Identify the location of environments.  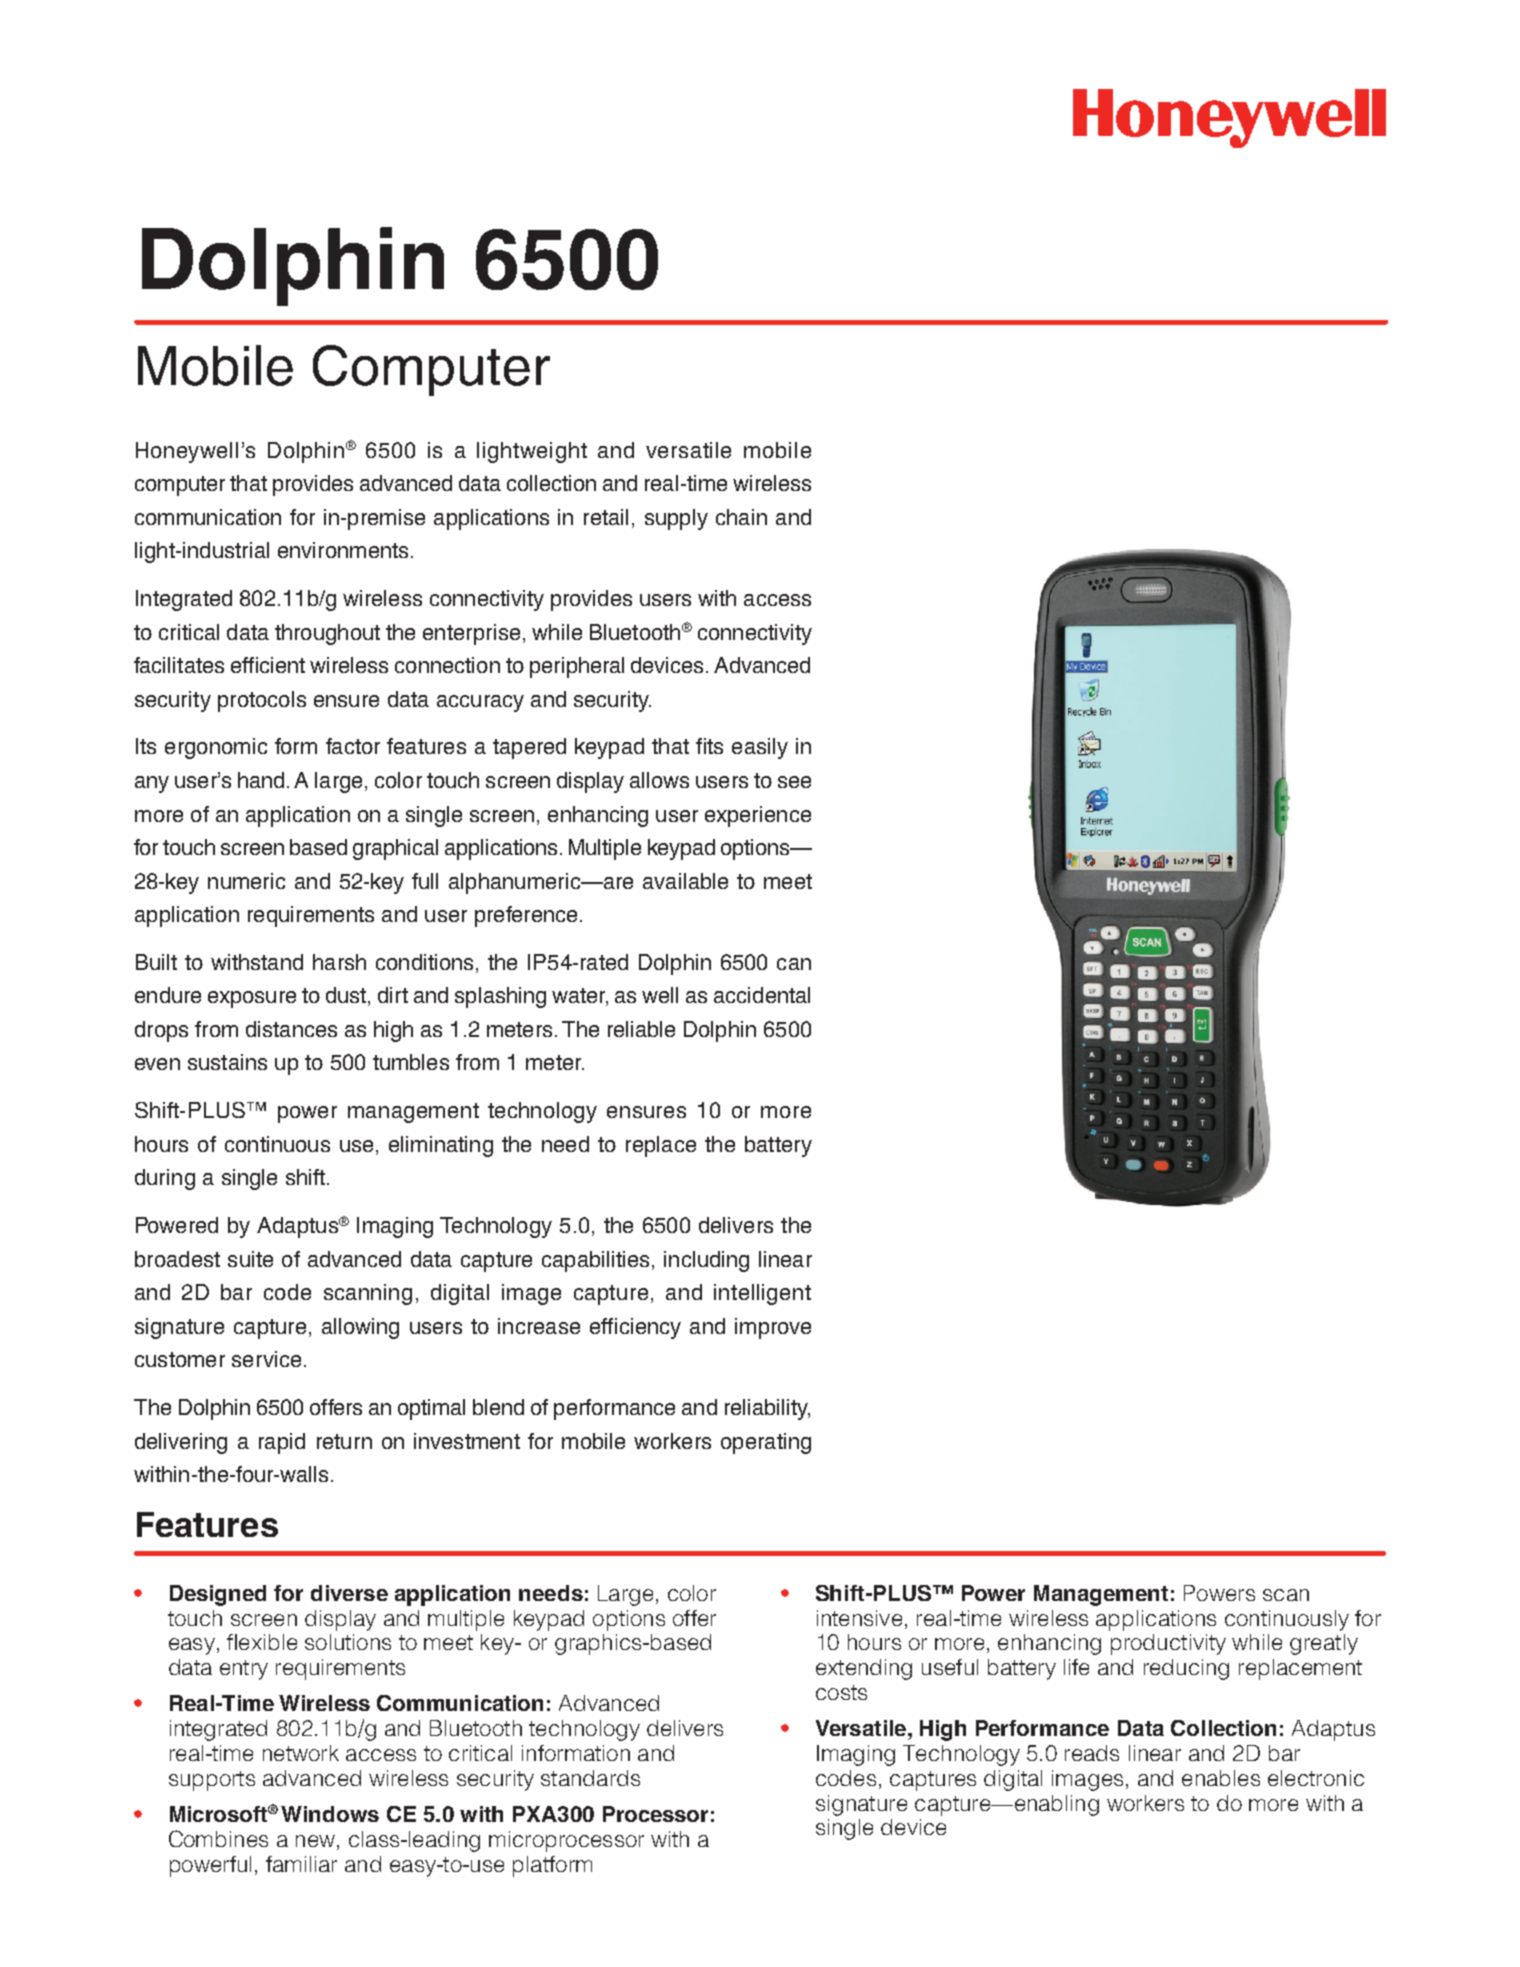
(343, 550).
